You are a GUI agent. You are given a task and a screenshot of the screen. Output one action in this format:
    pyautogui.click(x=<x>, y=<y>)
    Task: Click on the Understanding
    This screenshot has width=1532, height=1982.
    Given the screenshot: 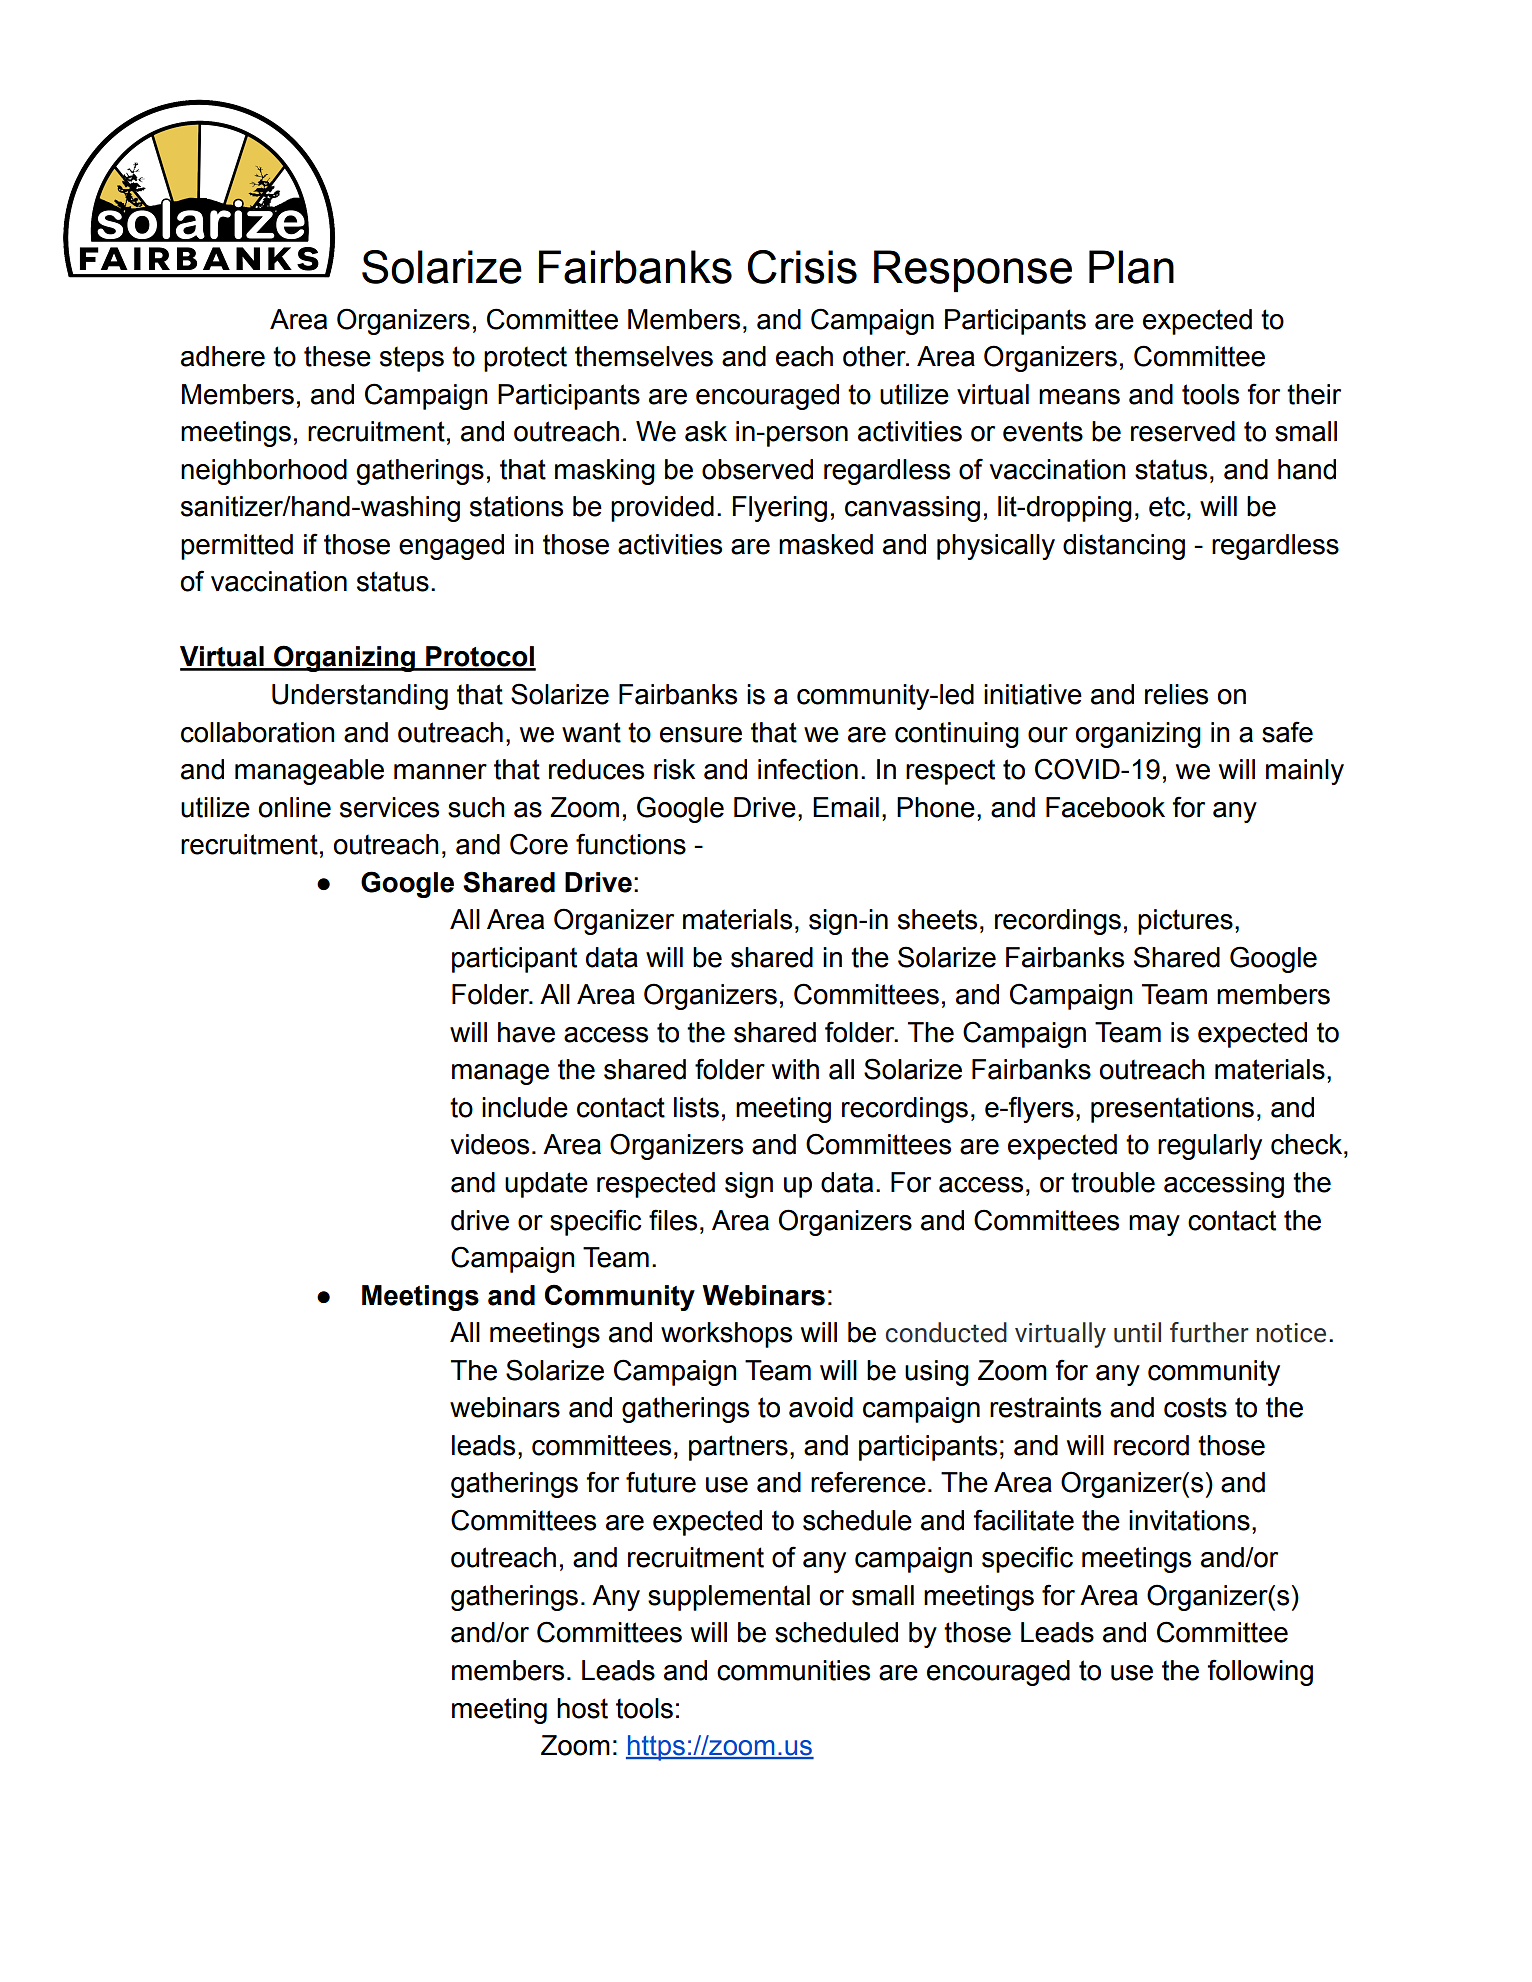 What is the action you would take?
    pyautogui.click(x=360, y=697)
